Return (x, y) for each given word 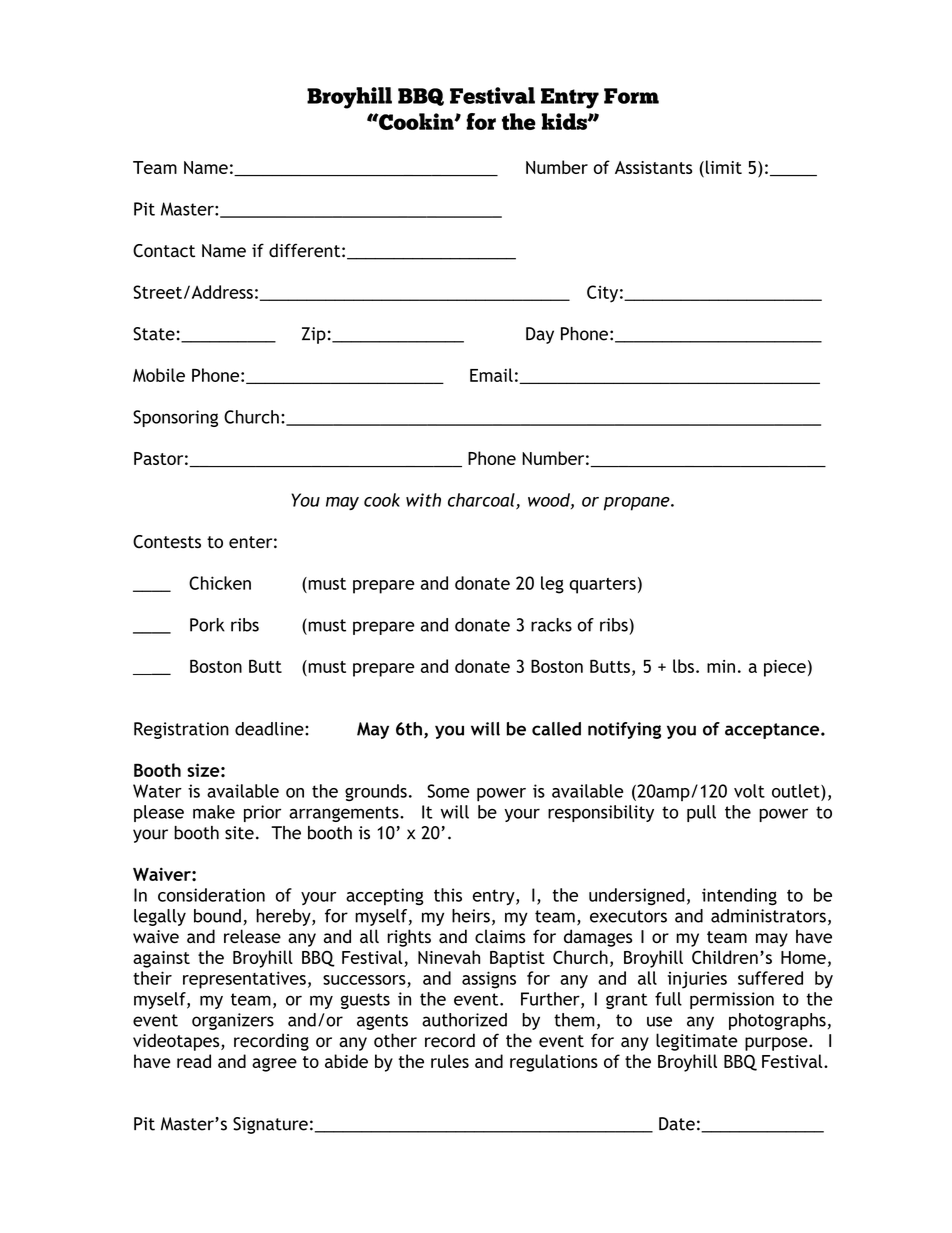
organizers (233, 1021)
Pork (207, 625)
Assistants (653, 167)
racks (551, 625)
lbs (683, 666)
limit (724, 167)
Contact (164, 251)
